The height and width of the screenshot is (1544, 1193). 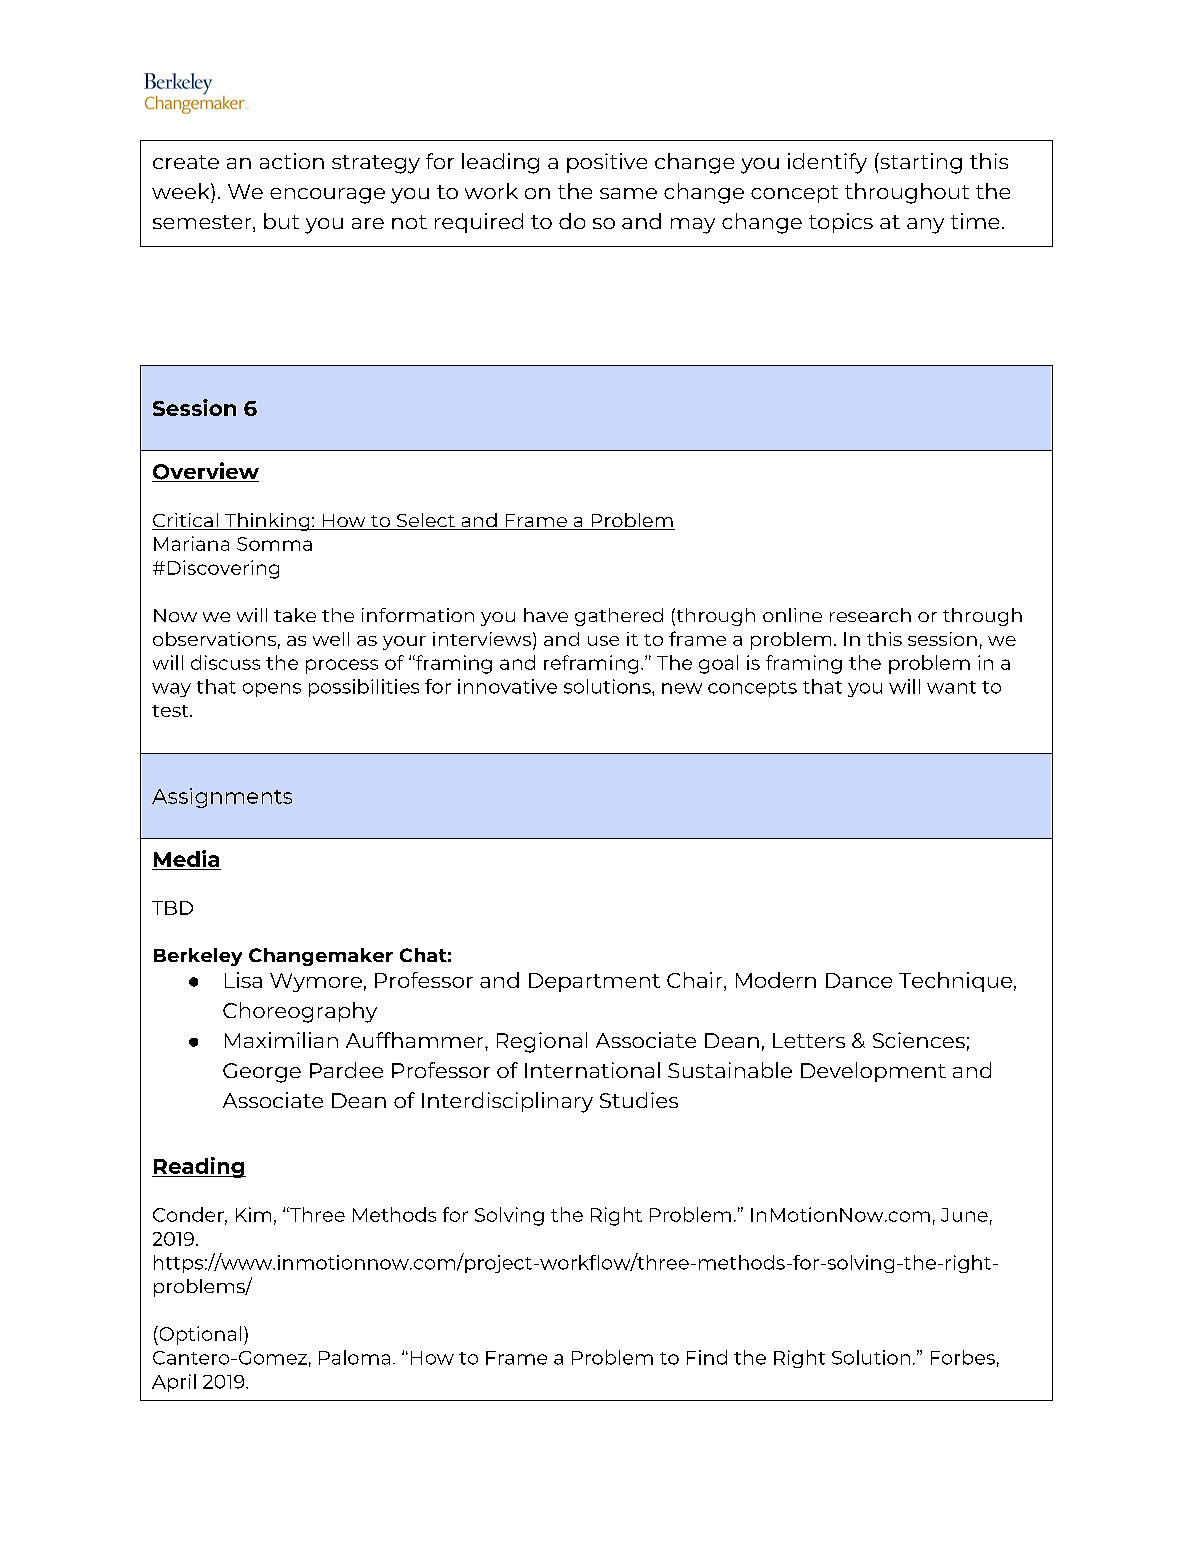 I want to click on Forbes, so click(x=963, y=1357).
